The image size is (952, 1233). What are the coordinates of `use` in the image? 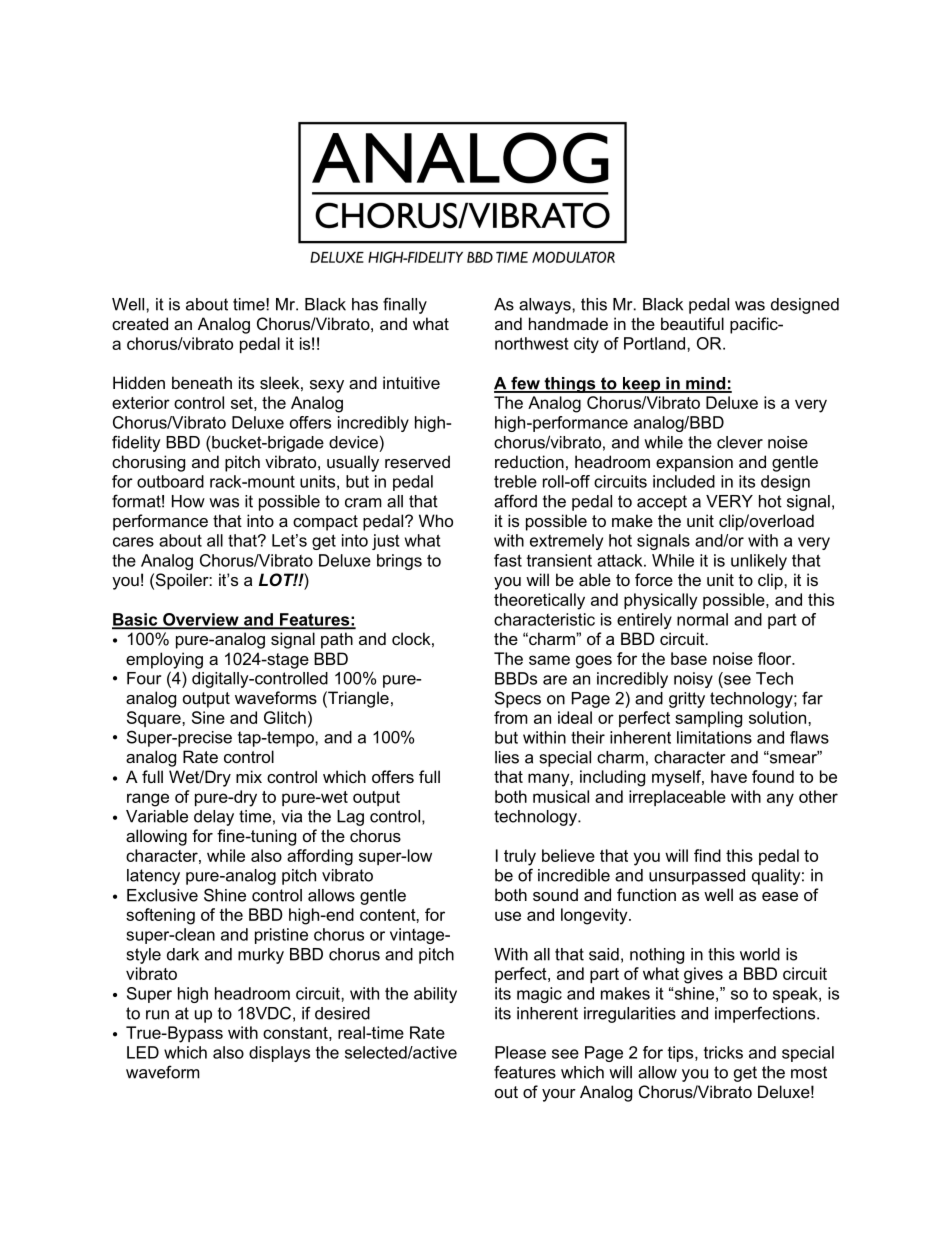 It's located at (508, 916).
